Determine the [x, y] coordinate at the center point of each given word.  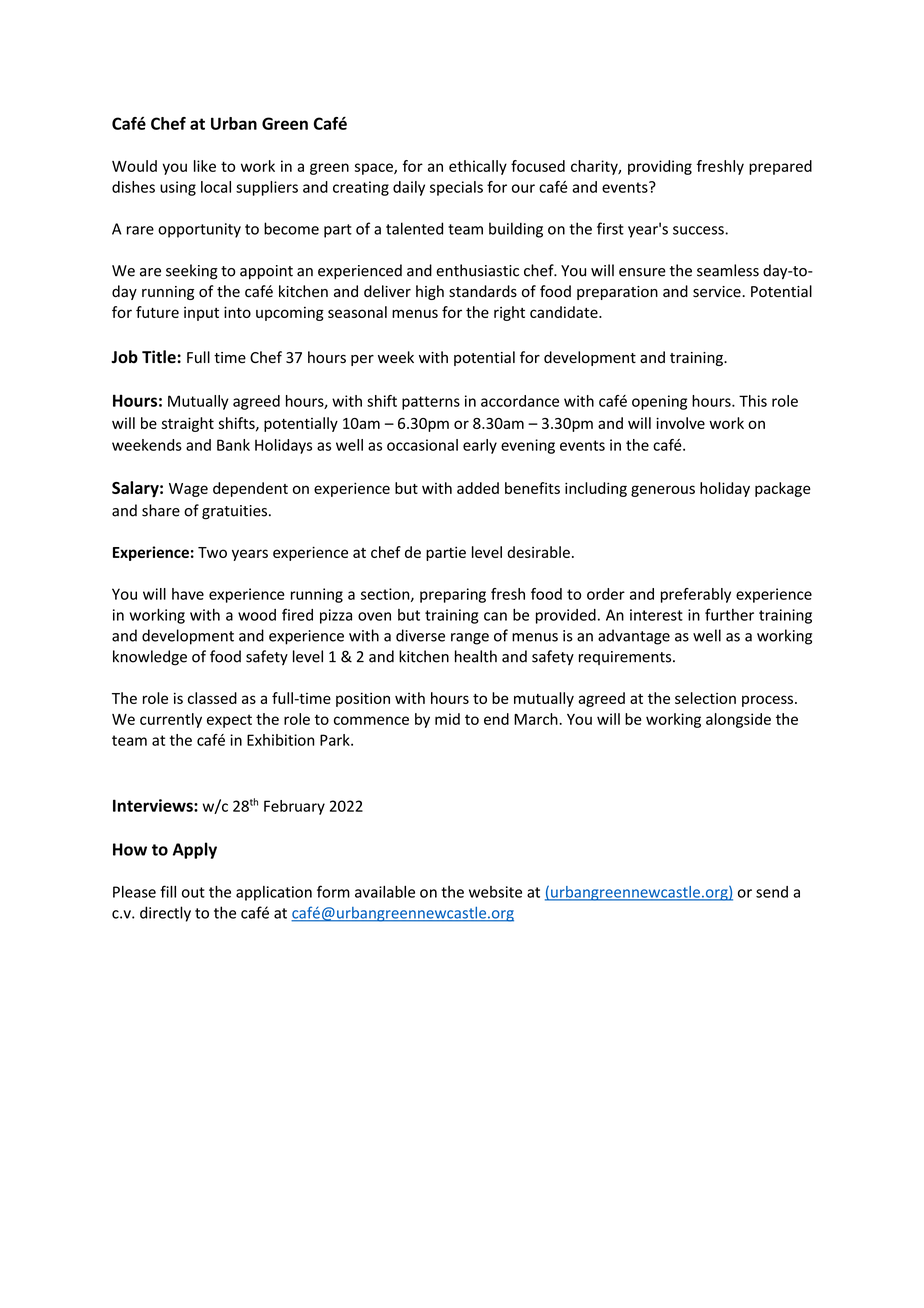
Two [212, 552]
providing [660, 167]
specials [456, 188]
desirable [538, 552]
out [193, 892]
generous [663, 491]
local [216, 187]
